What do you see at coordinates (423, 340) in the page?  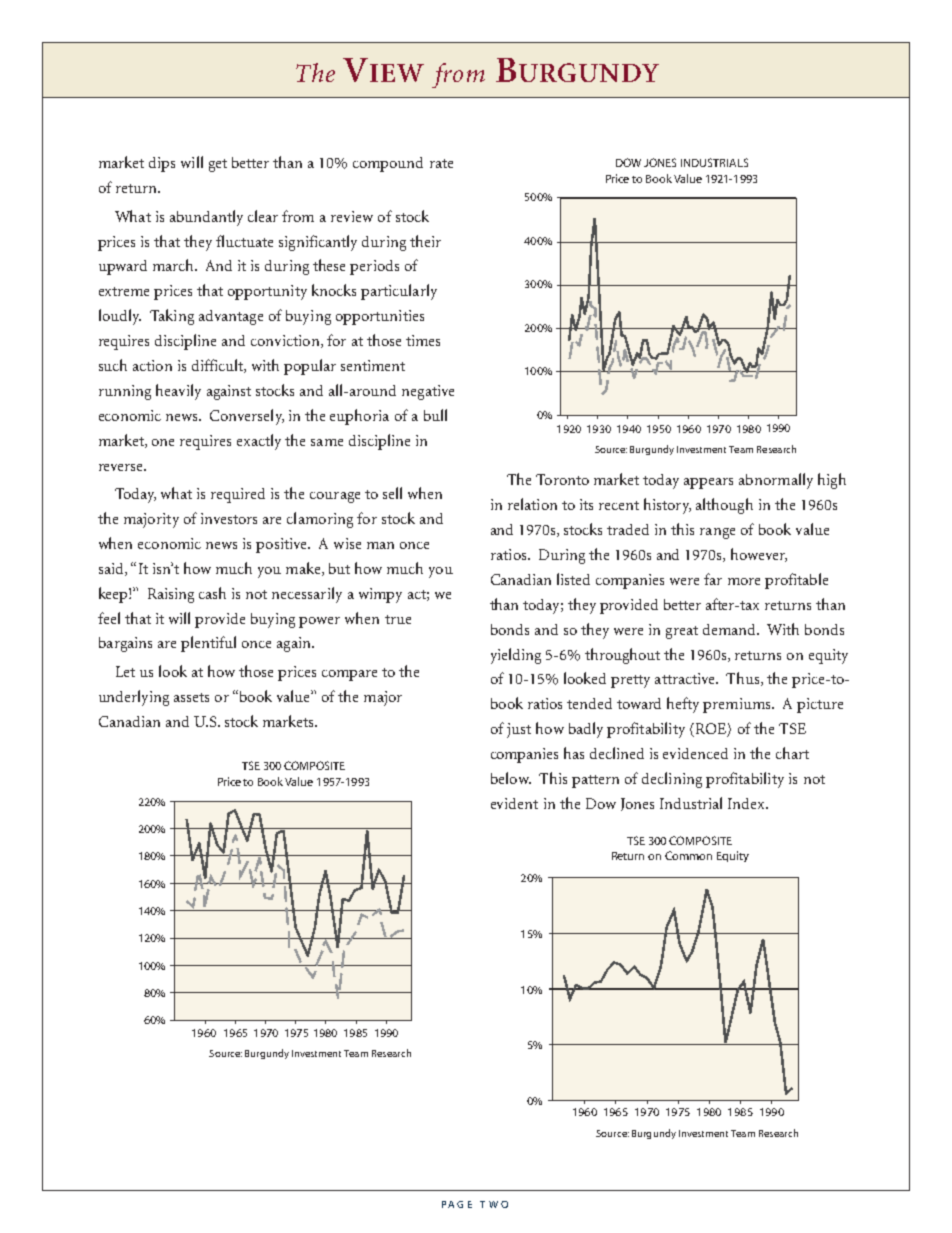 I see `times` at bounding box center [423, 340].
